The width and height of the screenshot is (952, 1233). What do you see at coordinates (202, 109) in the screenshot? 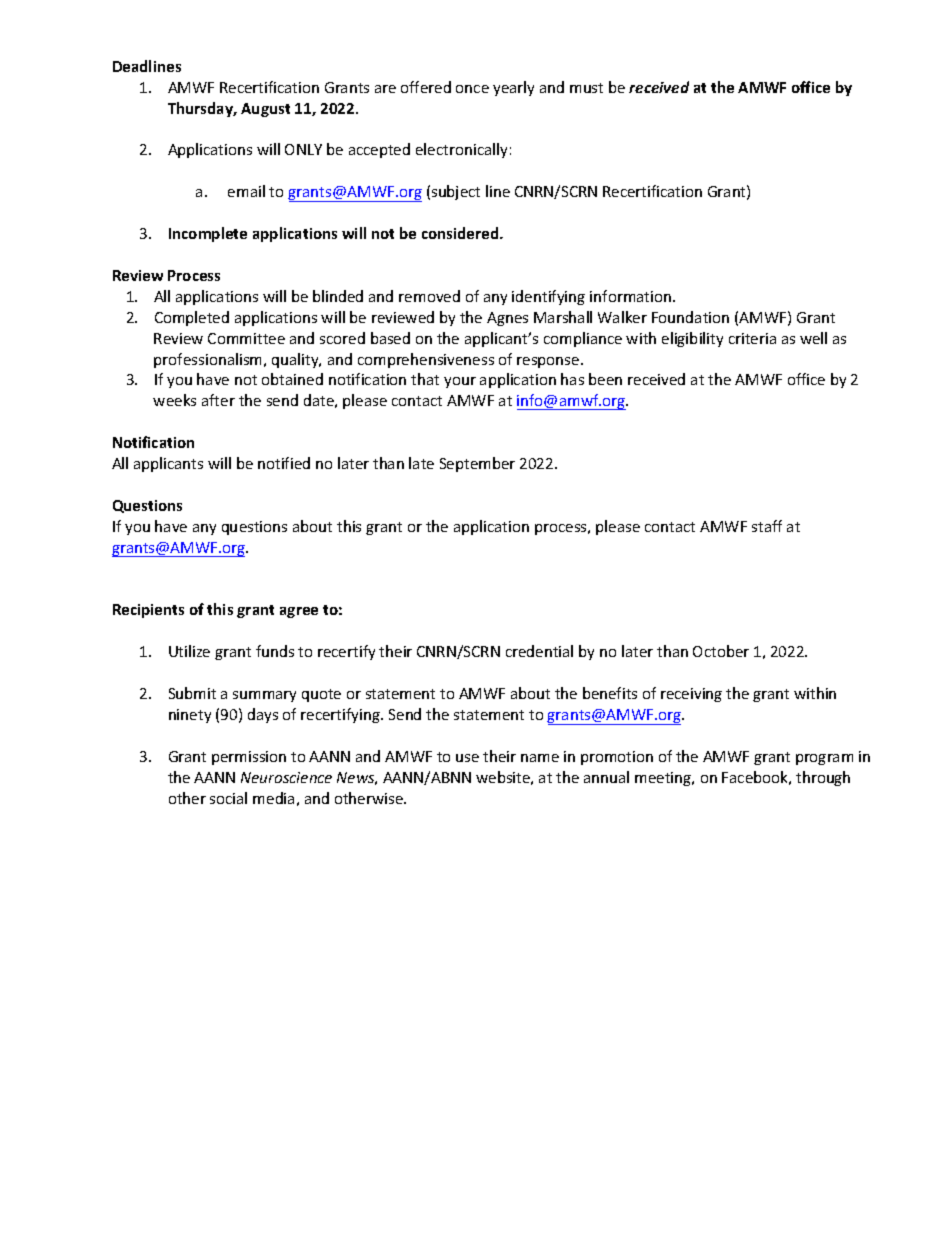
I see `Thursday` at bounding box center [202, 109].
